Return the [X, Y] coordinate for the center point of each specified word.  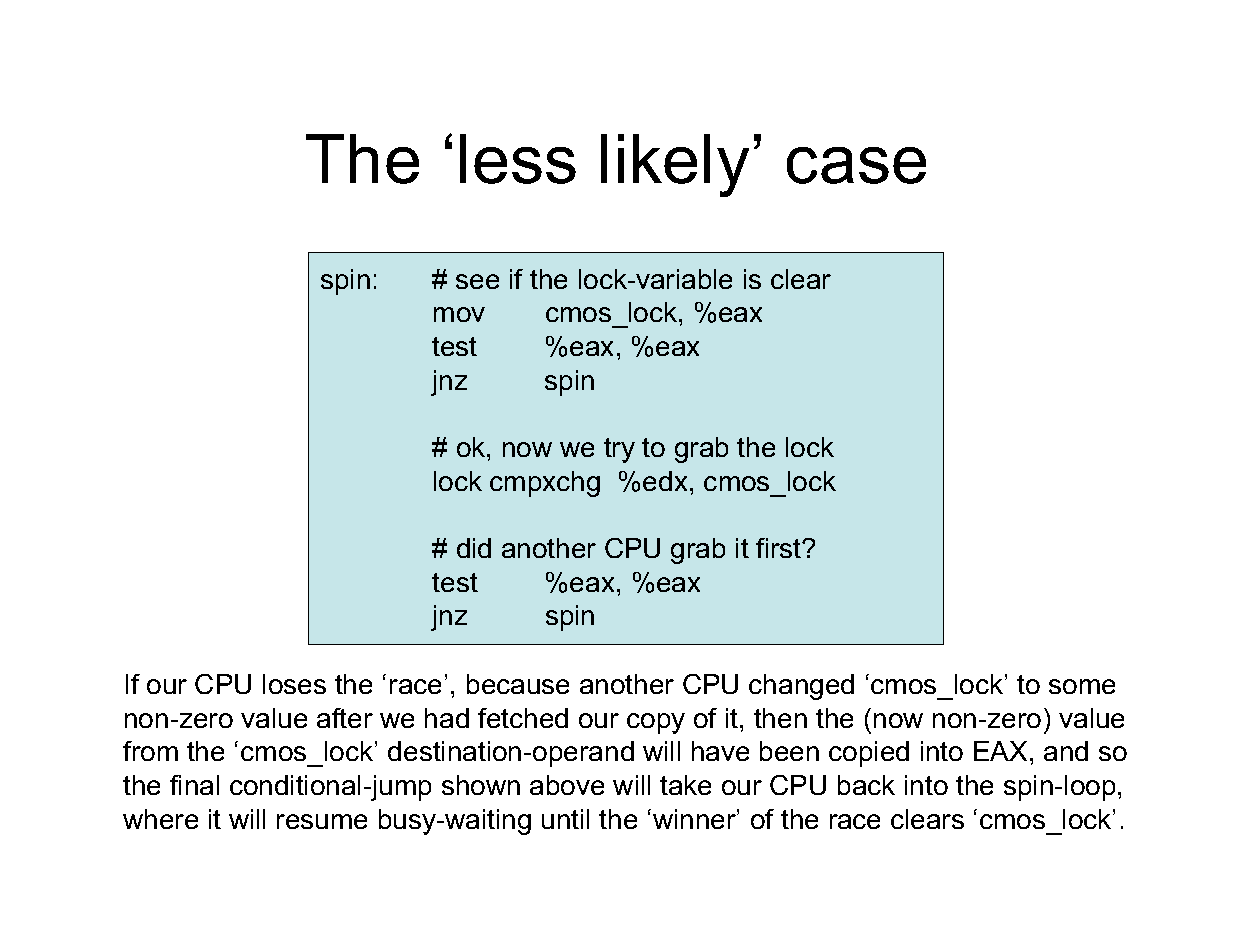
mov [459, 314]
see [477, 281]
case [856, 165]
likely [675, 165]
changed [801, 687]
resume [322, 821]
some [1082, 686]
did [474, 548]
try [619, 450]
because [518, 684]
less [518, 159]
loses [294, 684]
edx [665, 481]
